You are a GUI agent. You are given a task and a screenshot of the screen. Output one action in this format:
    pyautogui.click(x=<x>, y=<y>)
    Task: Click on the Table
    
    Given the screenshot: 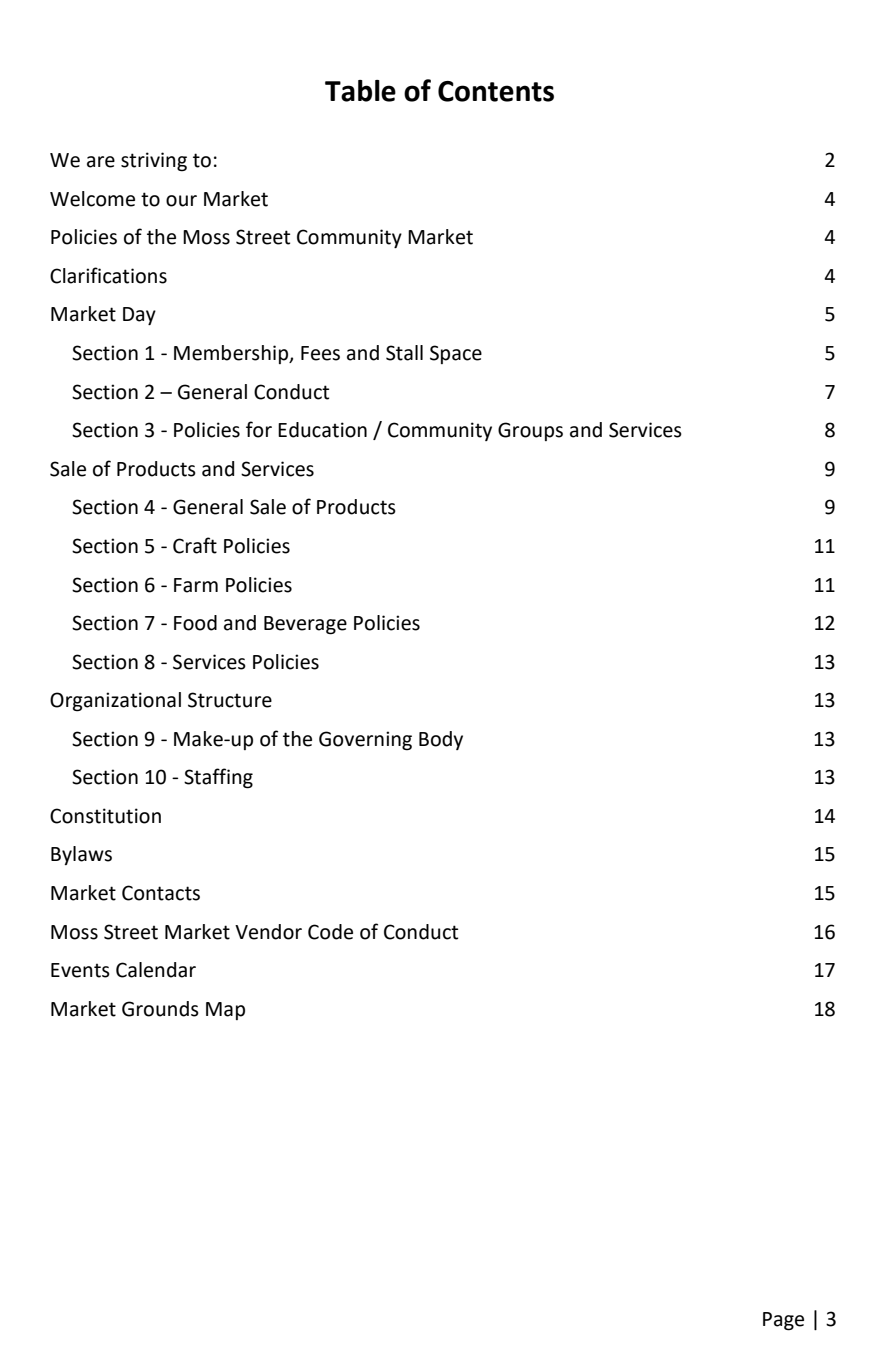 What is the action you would take?
    pyautogui.click(x=360, y=91)
